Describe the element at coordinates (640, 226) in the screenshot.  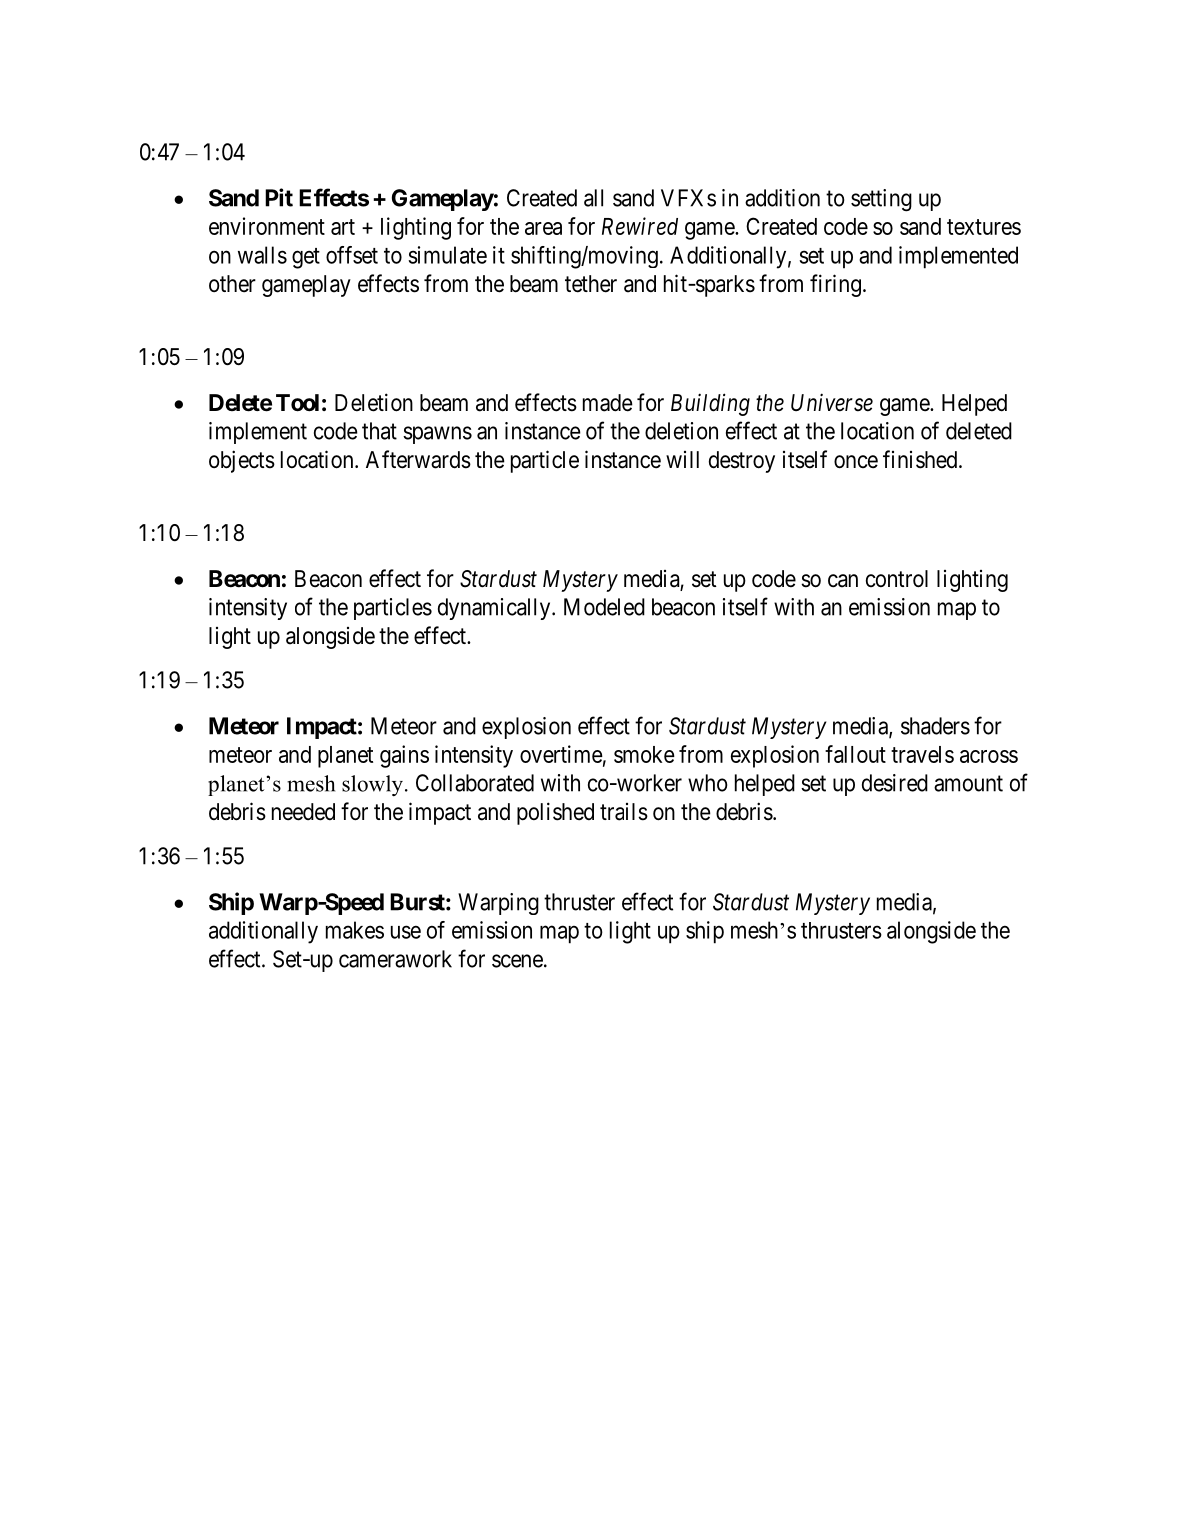
I see `Rewired` at that location.
